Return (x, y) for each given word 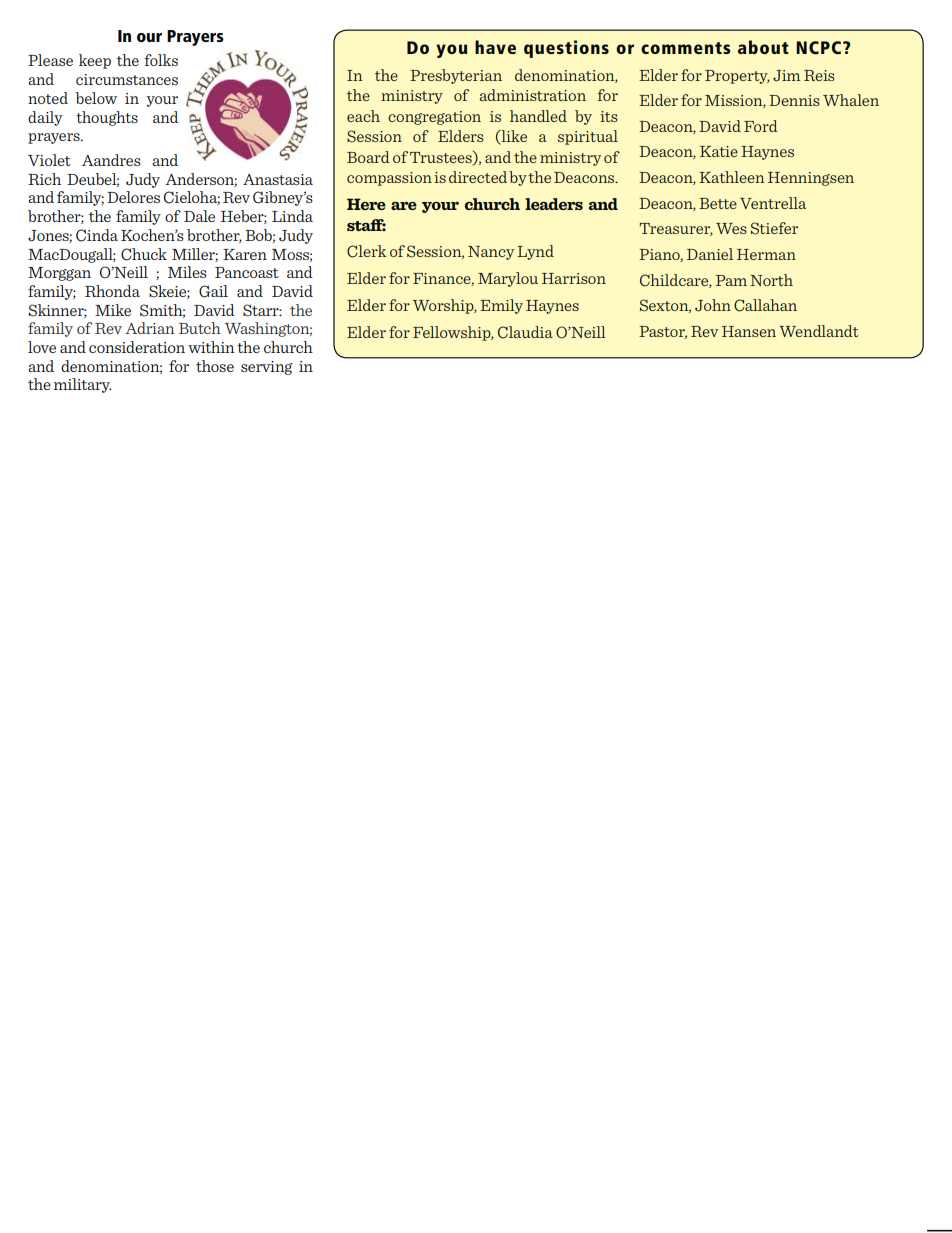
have (495, 47)
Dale (199, 216)
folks (161, 60)
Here (366, 204)
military (83, 385)
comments (685, 48)
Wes (731, 228)
